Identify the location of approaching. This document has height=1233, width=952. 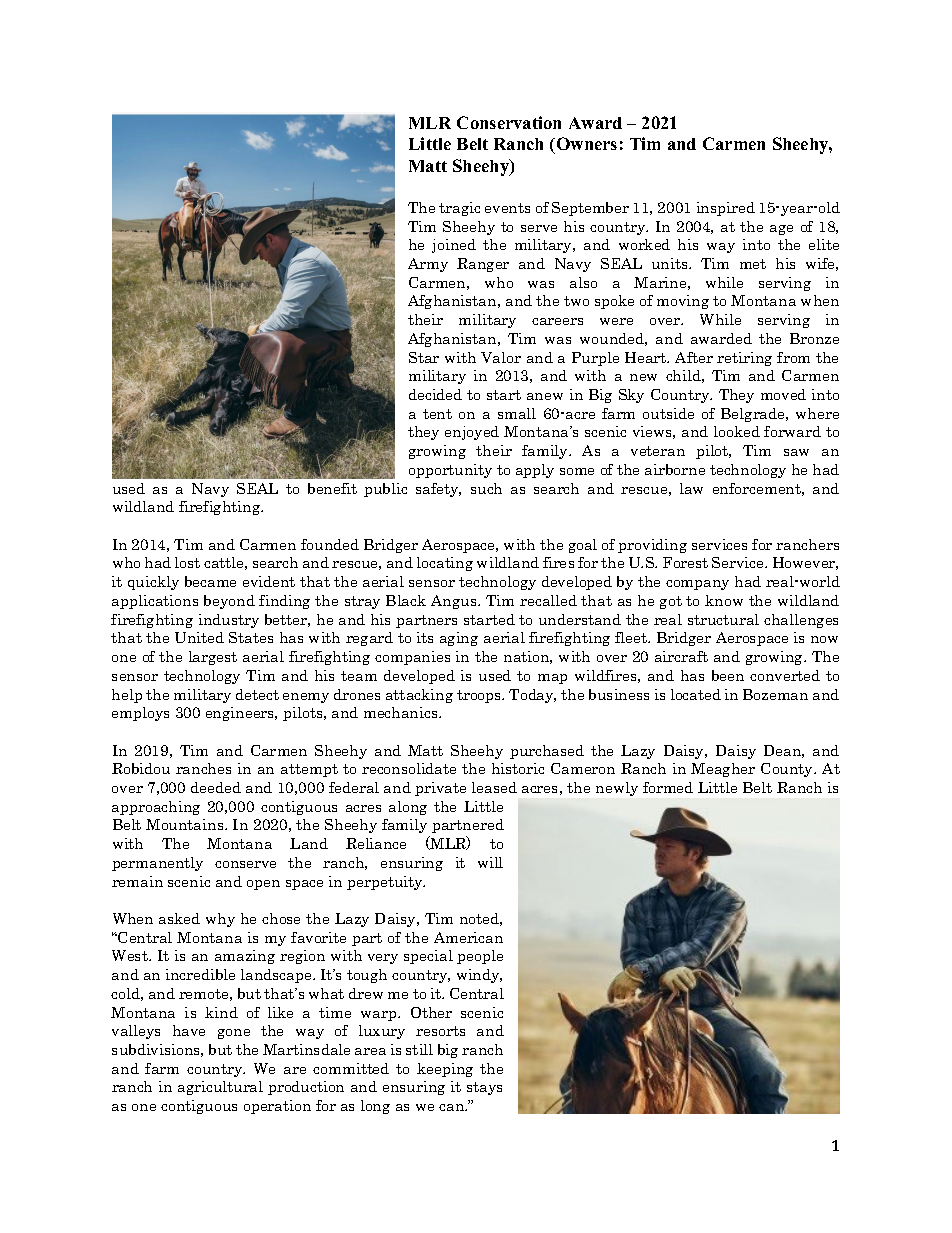
(156, 808).
